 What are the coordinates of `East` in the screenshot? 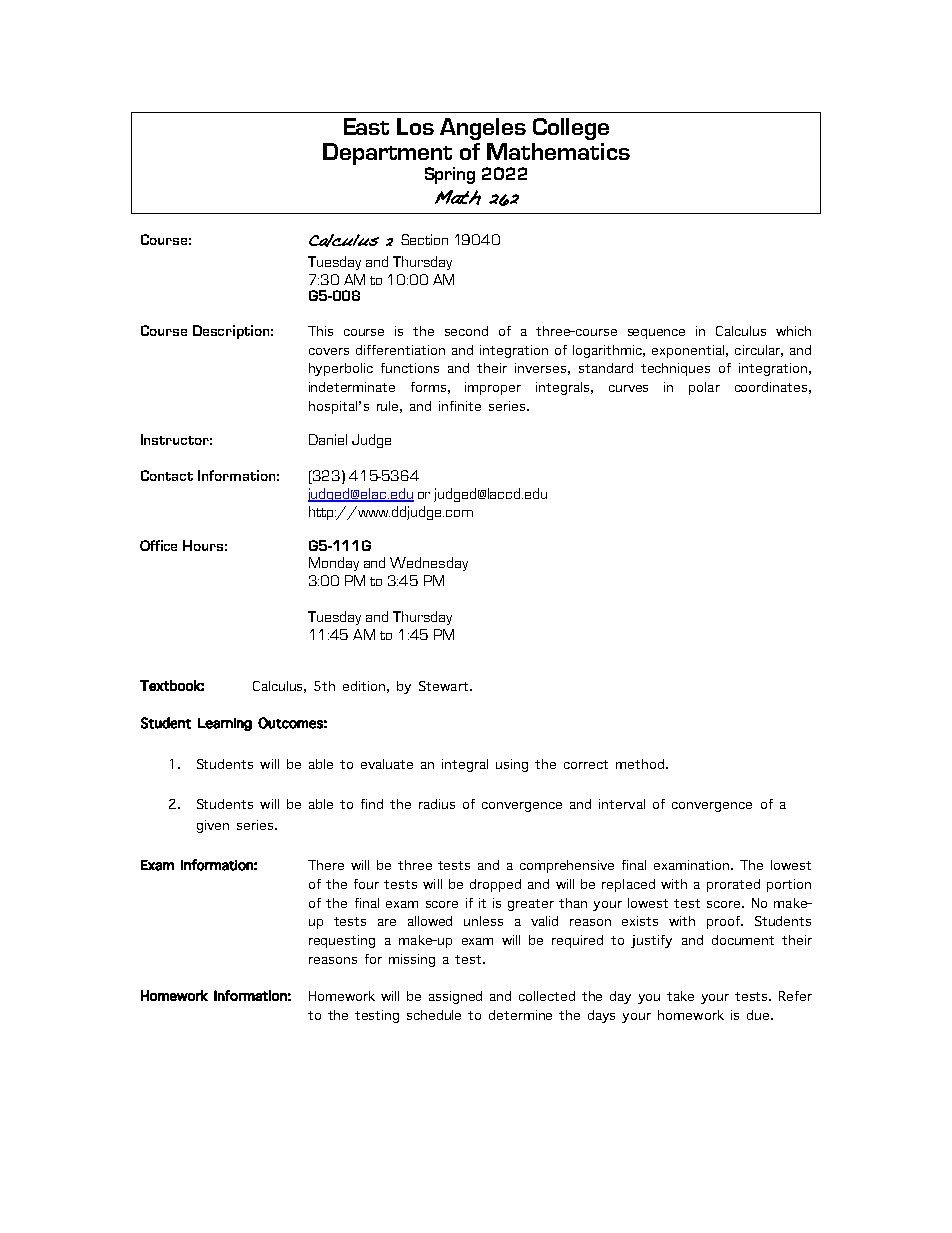 It's located at (366, 126).
